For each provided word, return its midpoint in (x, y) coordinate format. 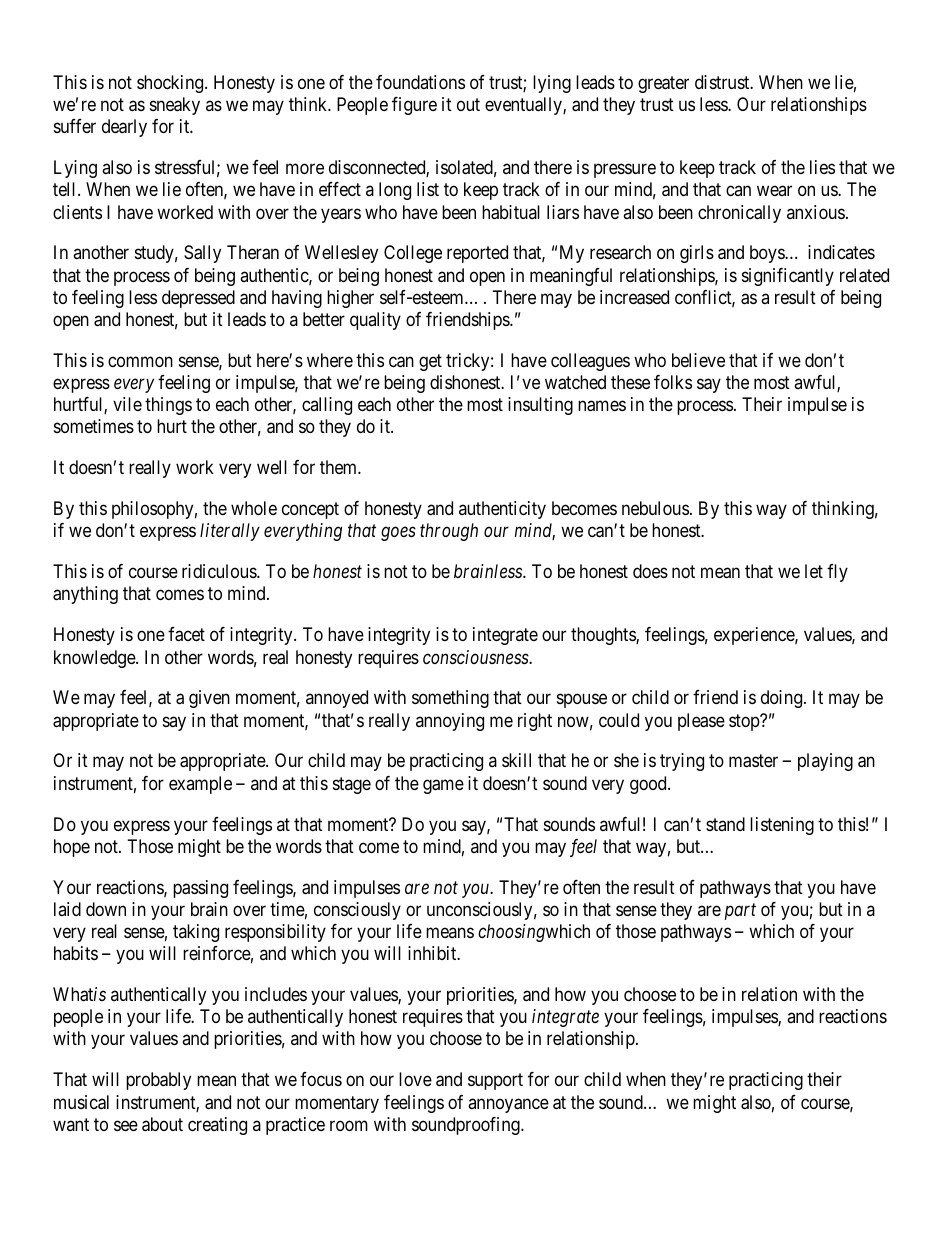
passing (200, 889)
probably (158, 1081)
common (140, 361)
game (443, 786)
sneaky (175, 106)
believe (698, 360)
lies (822, 167)
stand (725, 824)
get (430, 362)
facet (186, 634)
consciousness (476, 657)
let (814, 571)
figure (414, 106)
